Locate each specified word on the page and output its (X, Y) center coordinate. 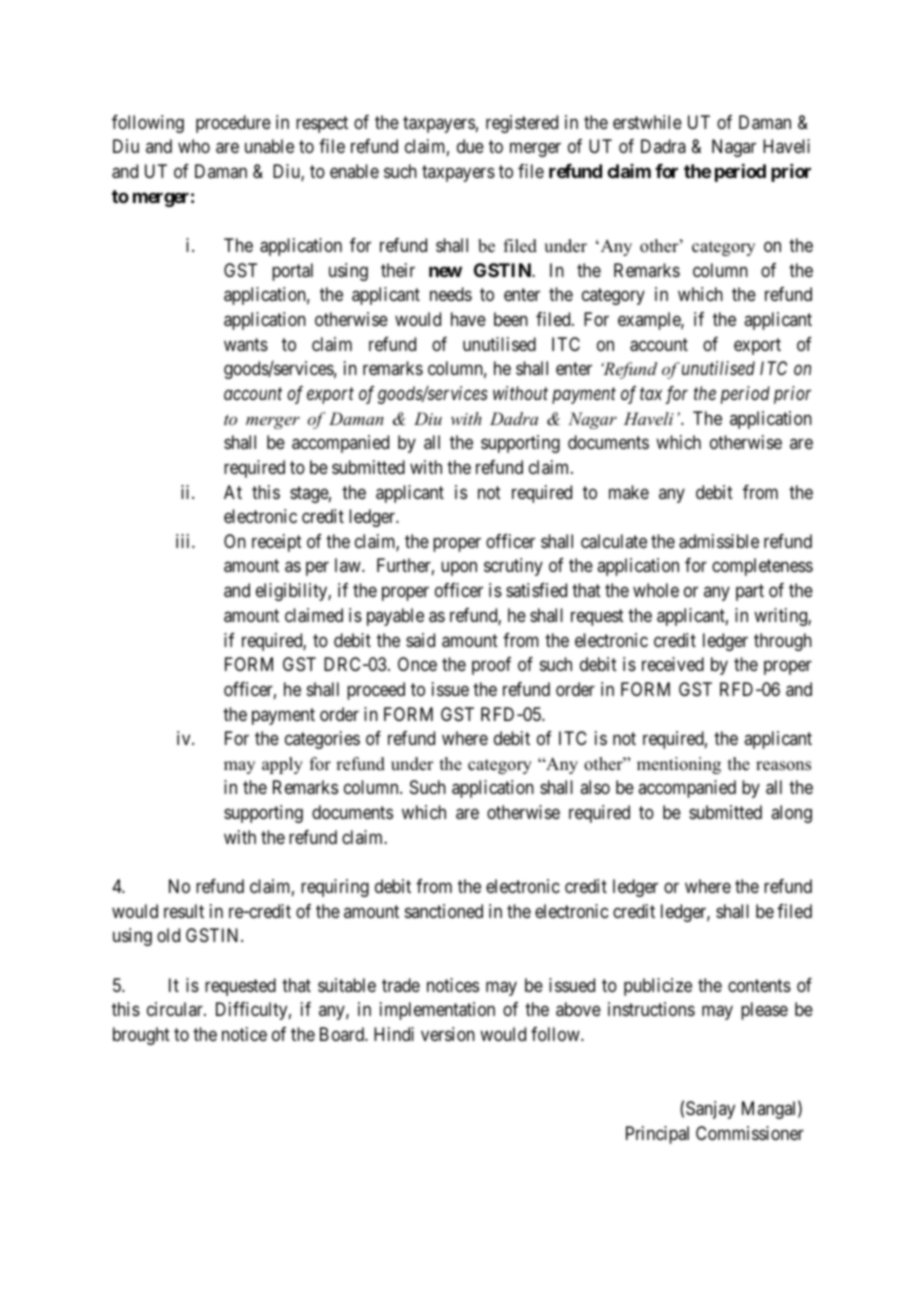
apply (282, 765)
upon (459, 569)
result (184, 911)
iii (184, 541)
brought (141, 1036)
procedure (233, 124)
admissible (719, 541)
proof (491, 666)
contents (759, 985)
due (470, 146)
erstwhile (647, 122)
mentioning (679, 765)
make (629, 492)
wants (246, 345)
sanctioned (444, 911)
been (511, 319)
